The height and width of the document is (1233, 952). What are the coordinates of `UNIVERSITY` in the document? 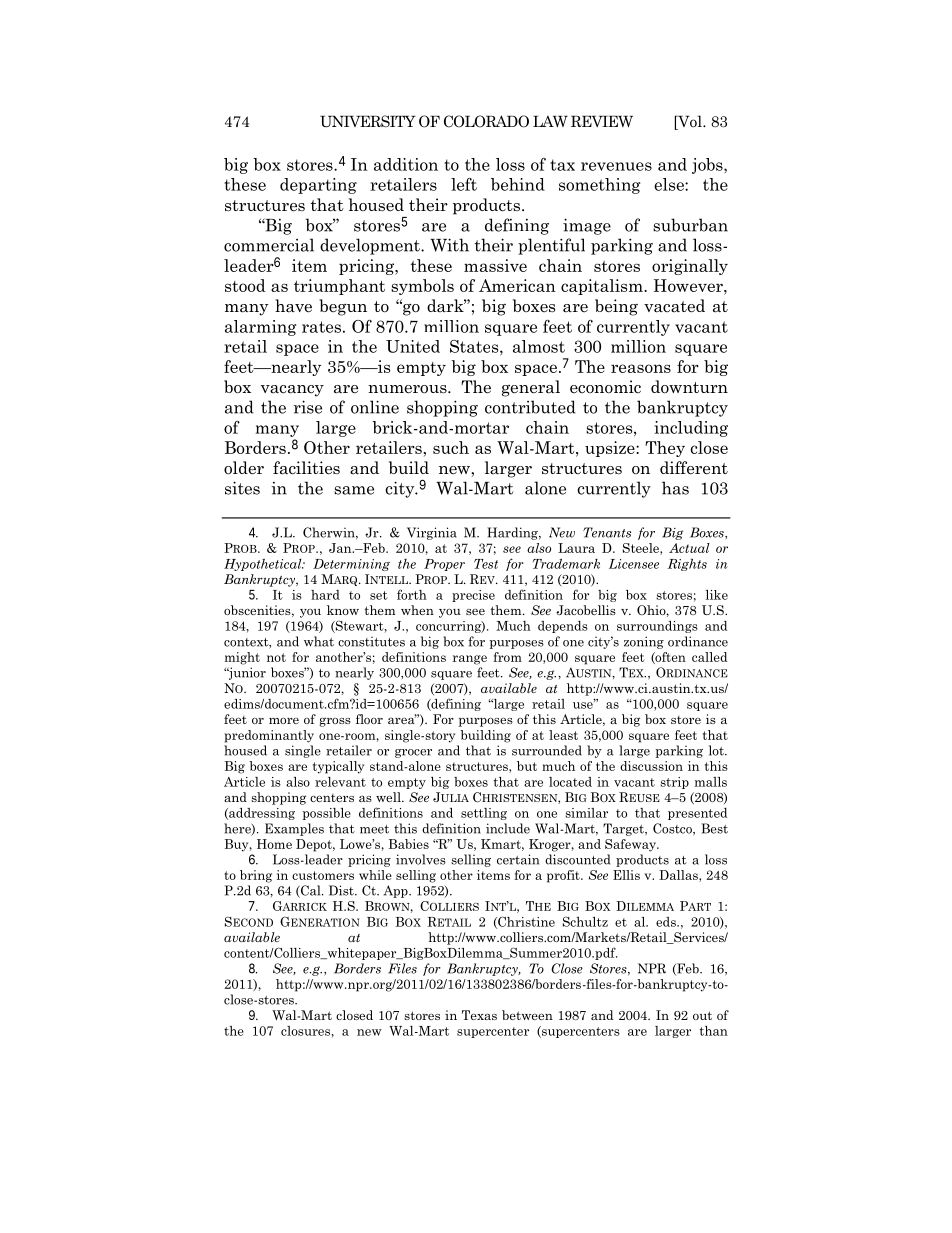 It's located at (368, 121).
